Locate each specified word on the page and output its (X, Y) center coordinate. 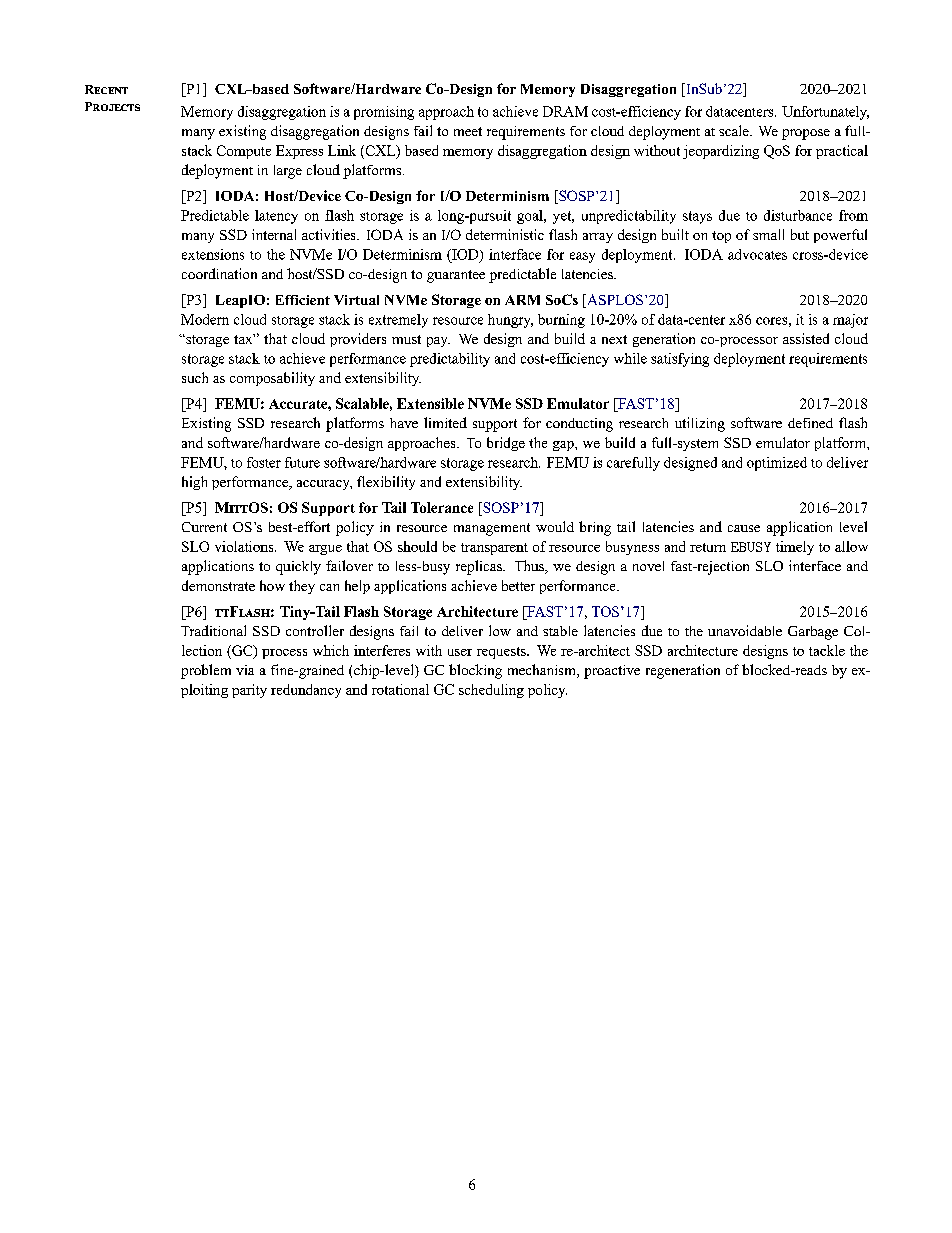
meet (468, 131)
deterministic (505, 234)
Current (204, 527)
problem (206, 671)
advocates (757, 254)
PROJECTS (112, 106)
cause (744, 528)
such (195, 377)
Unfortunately (825, 113)
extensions (213, 254)
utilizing (700, 424)
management (492, 529)
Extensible (430, 403)
